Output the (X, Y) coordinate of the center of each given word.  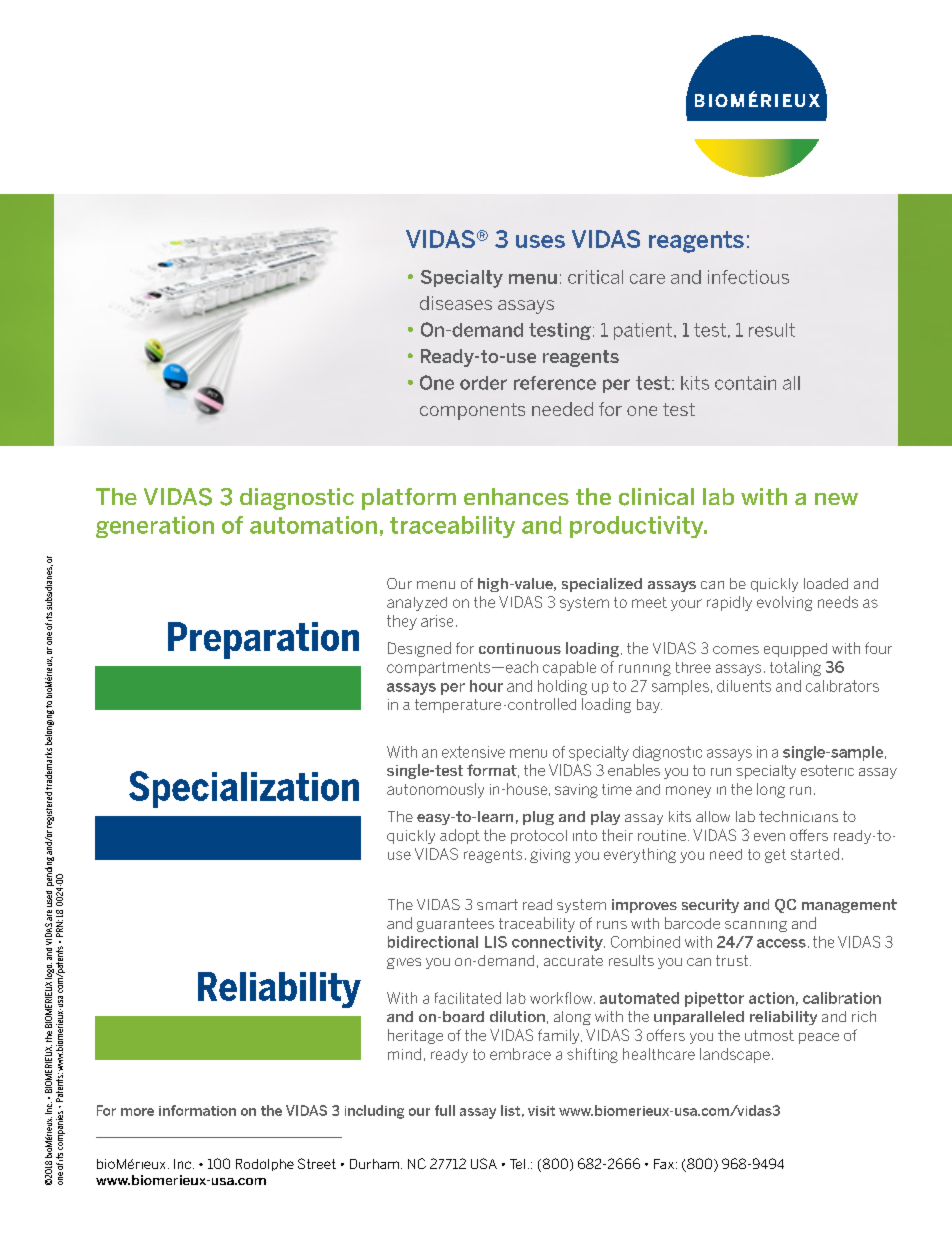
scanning (756, 926)
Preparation (263, 640)
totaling (795, 668)
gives (404, 963)
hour (486, 686)
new (836, 499)
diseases (456, 303)
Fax (664, 1164)
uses (540, 241)
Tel (517, 1164)
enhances (516, 497)
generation (155, 527)
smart (497, 904)
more (137, 1112)
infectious (748, 277)
